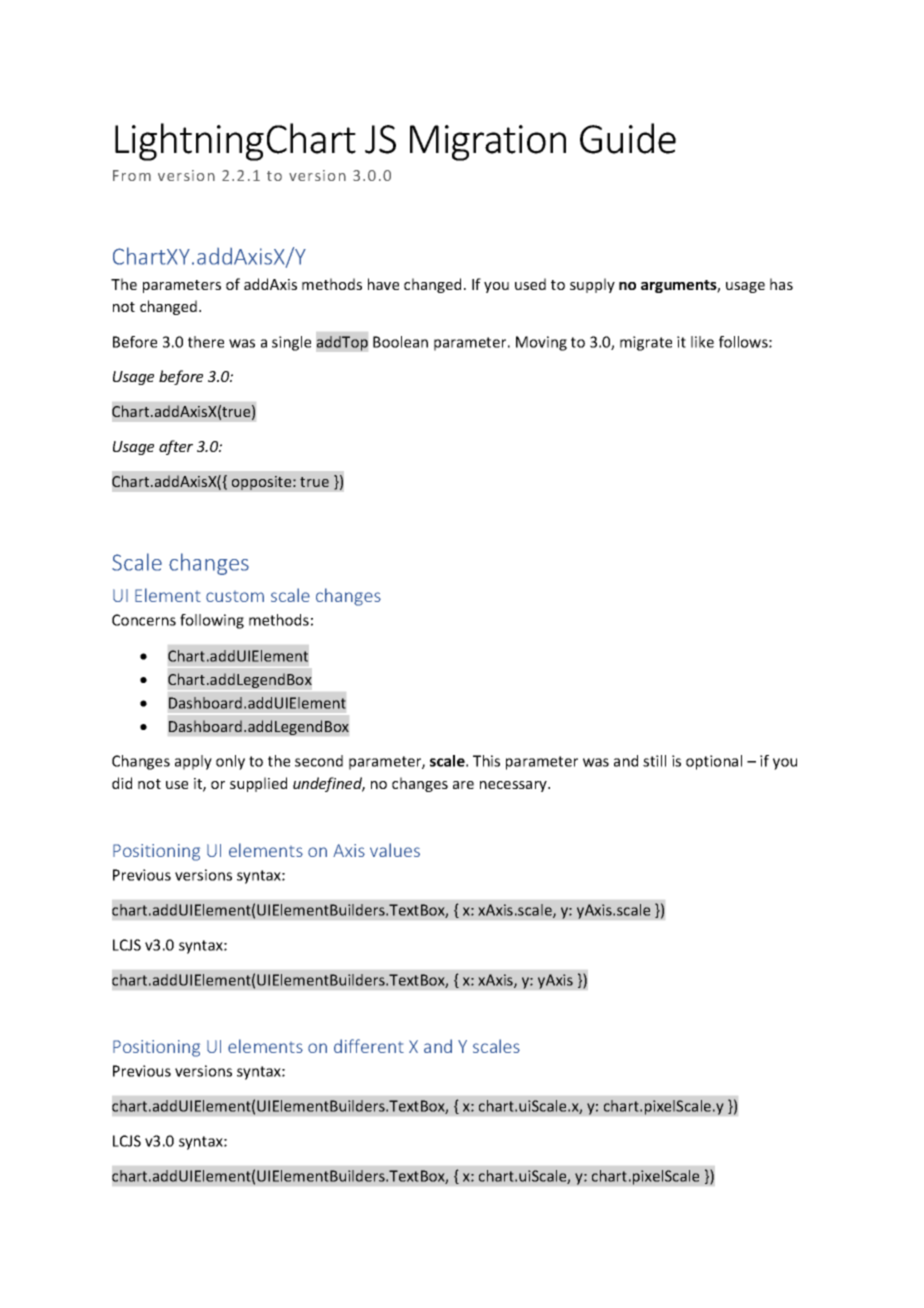 Image resolution: width=924 pixels, height=1308 pixels. I want to click on Guide, so click(628, 138).
